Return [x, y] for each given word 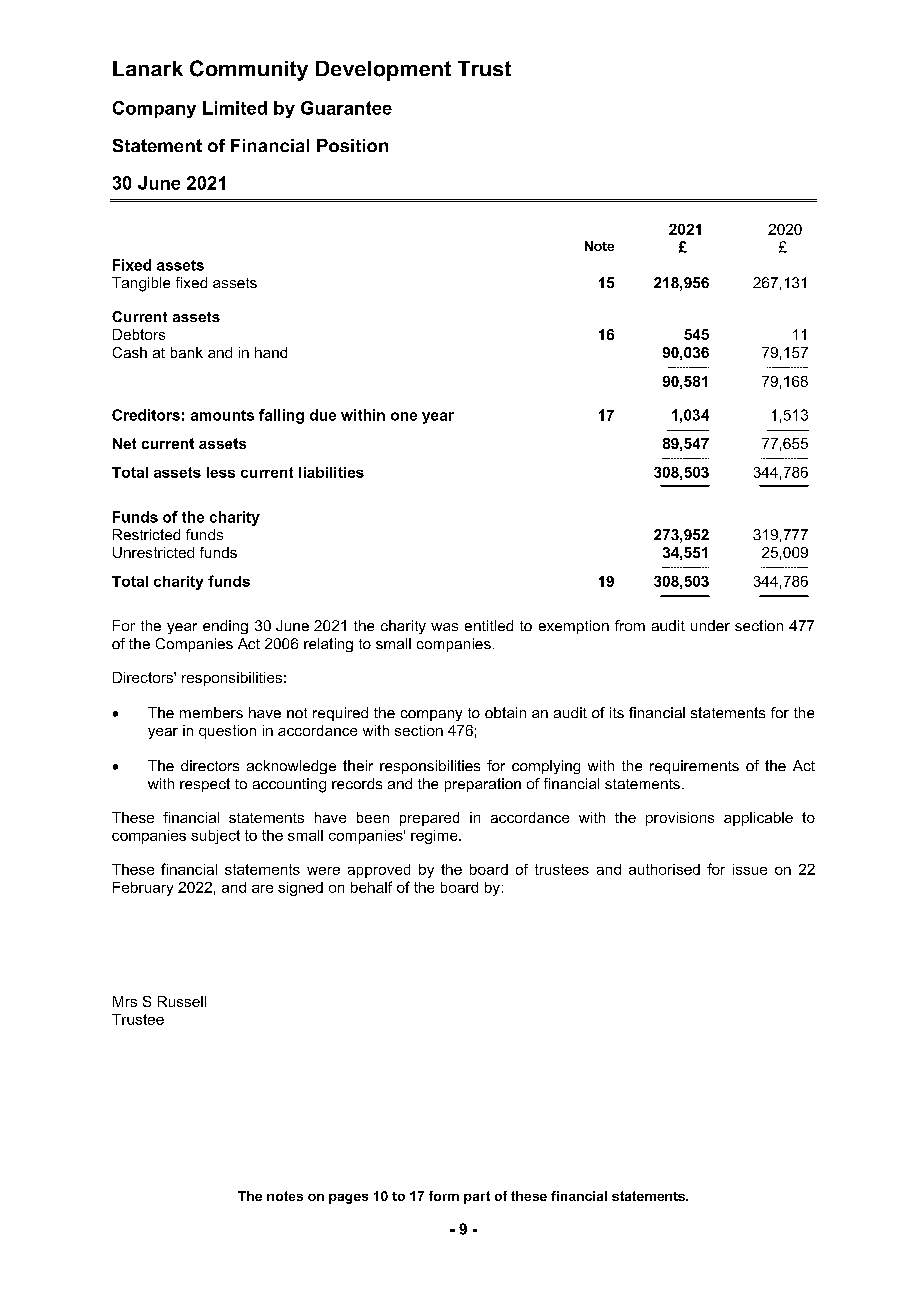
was [444, 627]
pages [348, 1199]
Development [383, 71]
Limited [235, 108]
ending [225, 627]
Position [352, 145]
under [710, 625]
